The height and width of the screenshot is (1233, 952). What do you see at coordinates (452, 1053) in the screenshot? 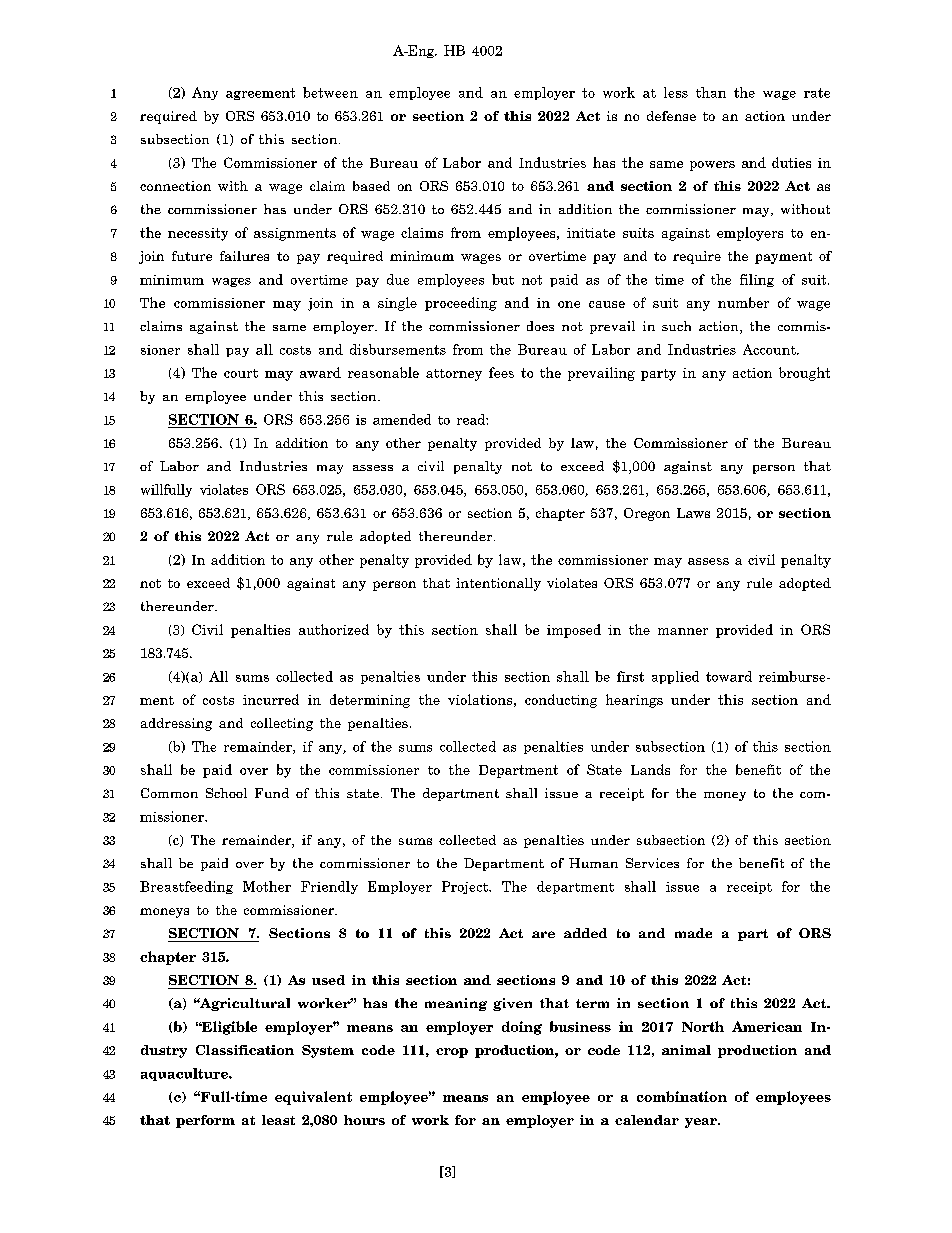
I see `crop` at bounding box center [452, 1053].
